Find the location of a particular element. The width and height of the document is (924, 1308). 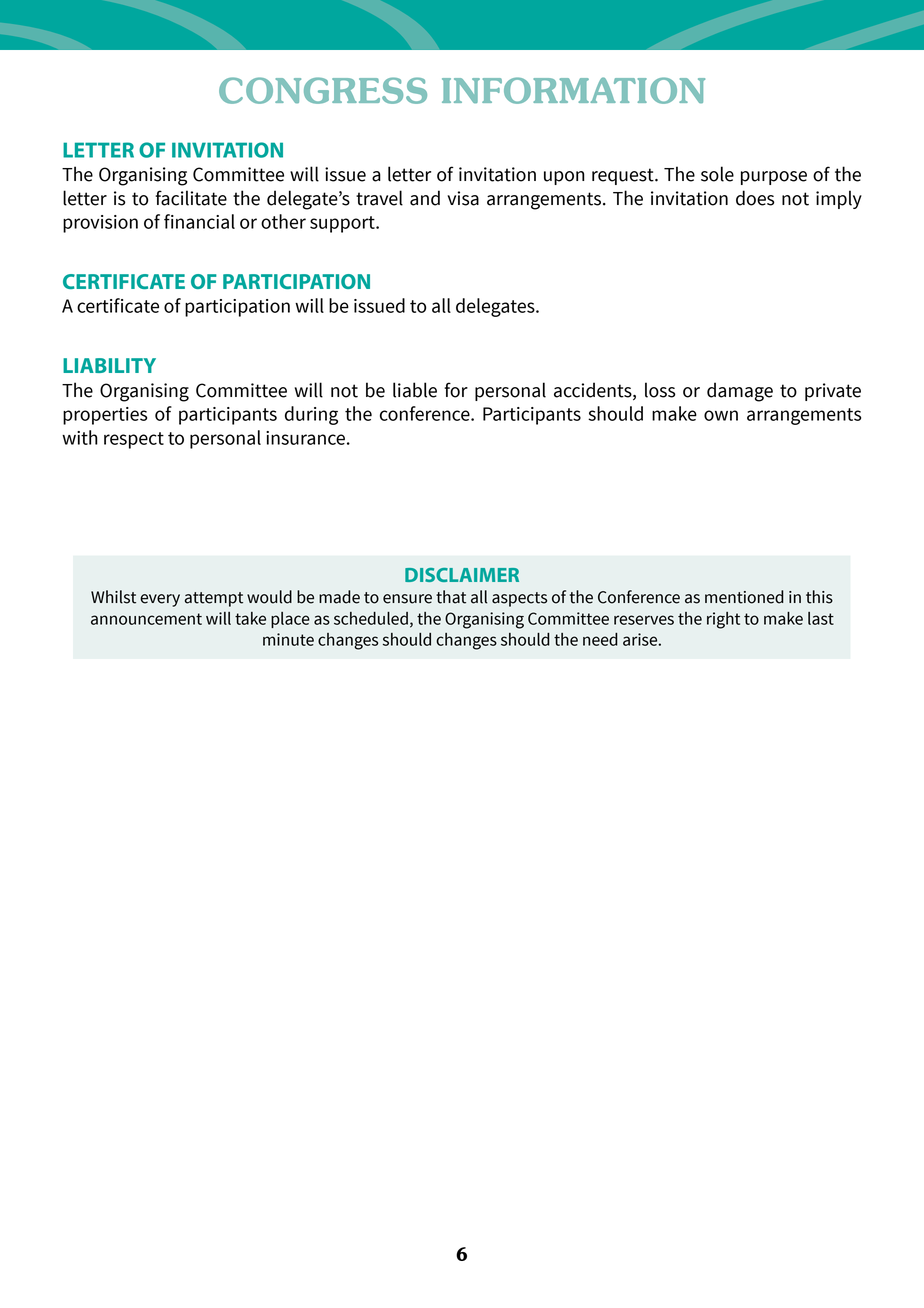

LIABILITY is located at coordinates (109, 365).
